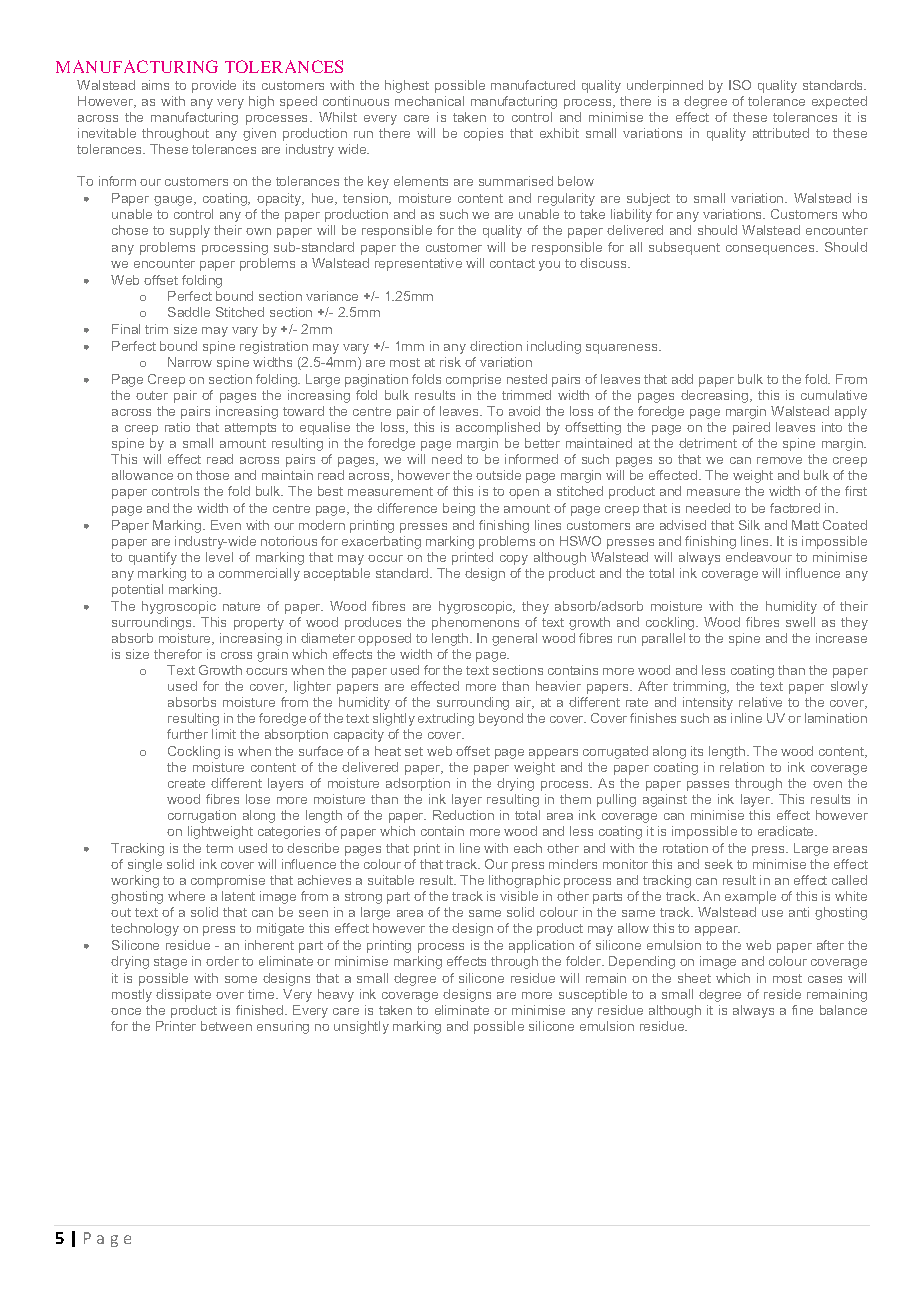 The image size is (924, 1308). I want to click on attributed, so click(781, 133).
